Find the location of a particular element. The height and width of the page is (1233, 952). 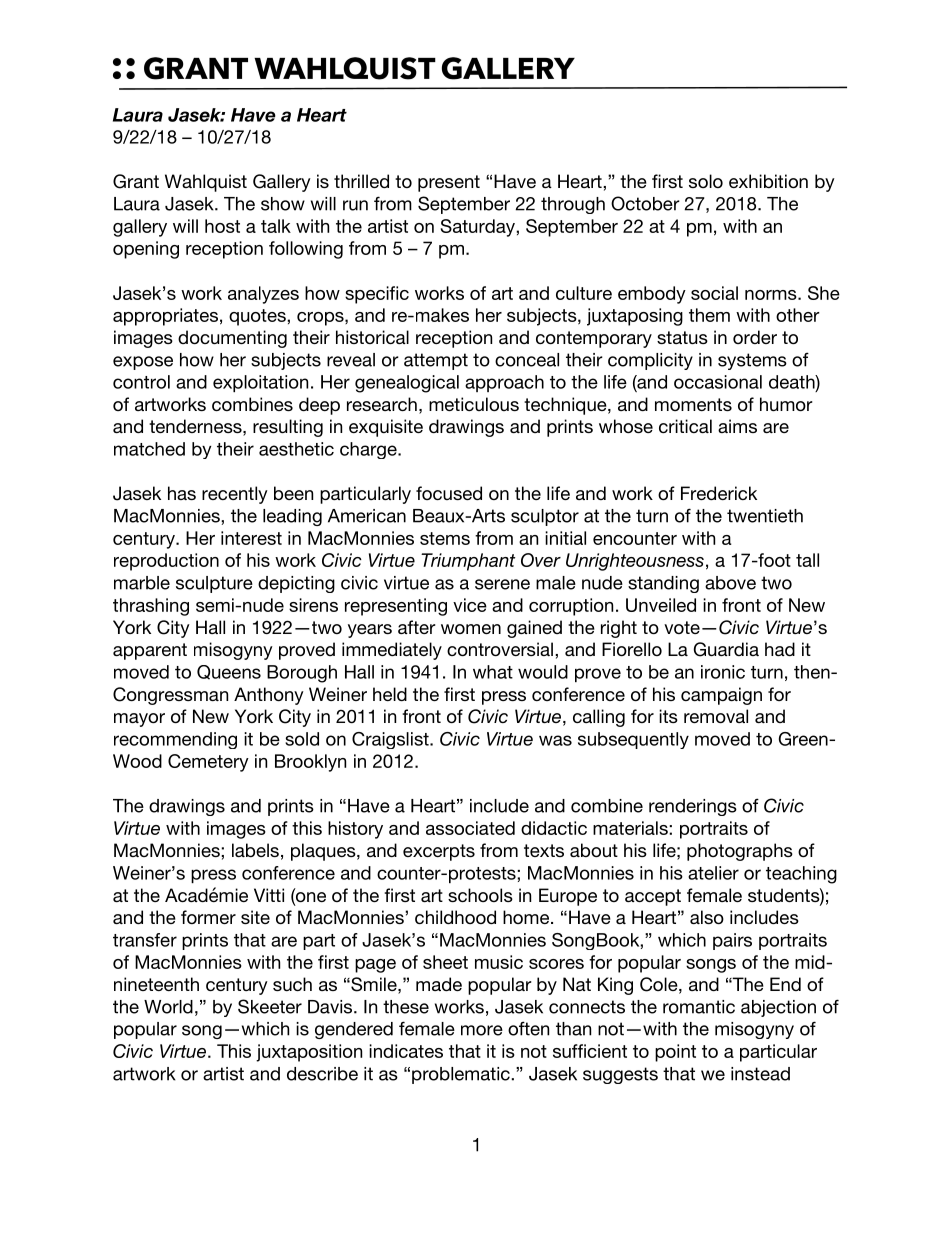

labels is located at coordinates (255, 850).
